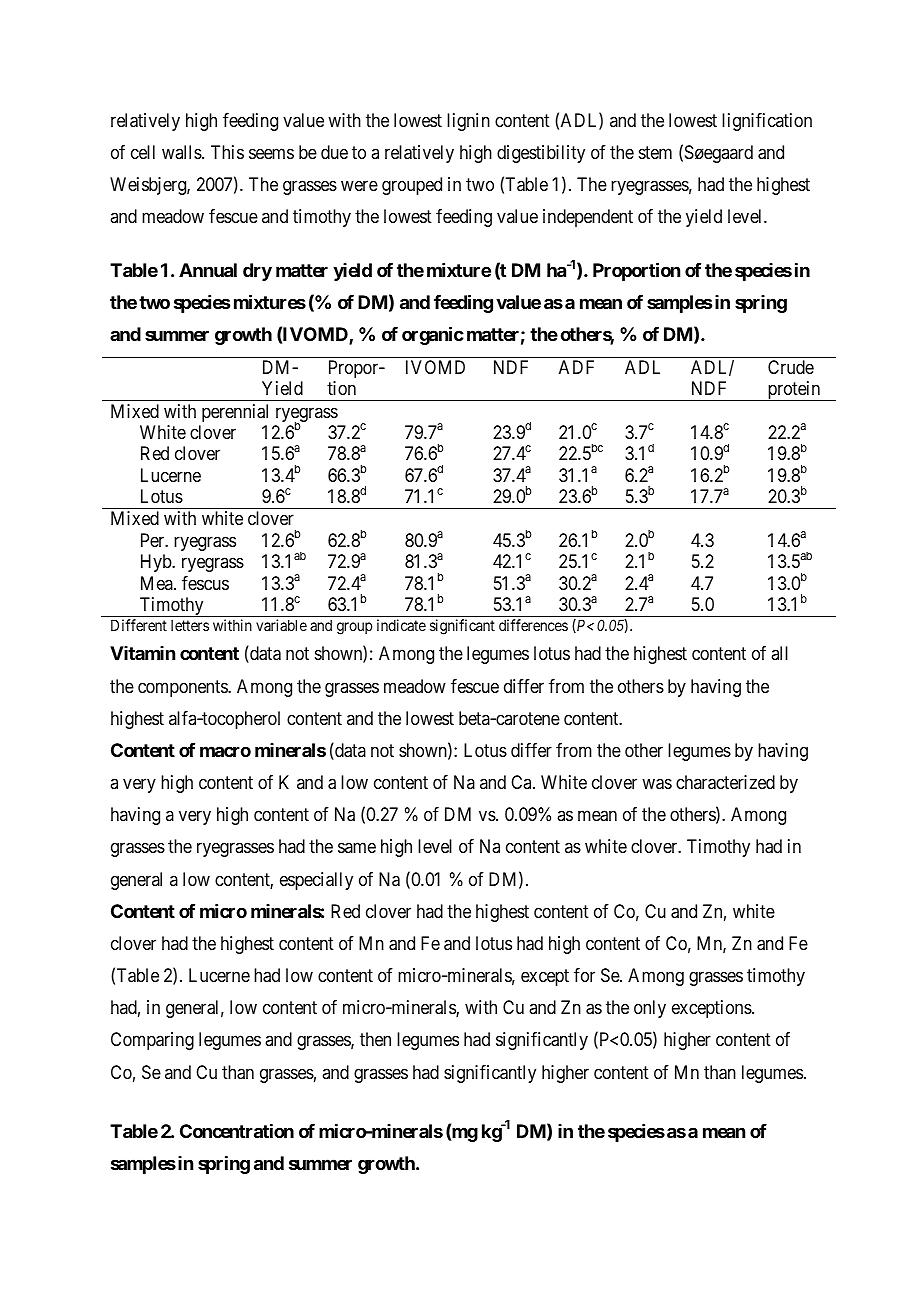  I want to click on letters, so click(190, 625).
